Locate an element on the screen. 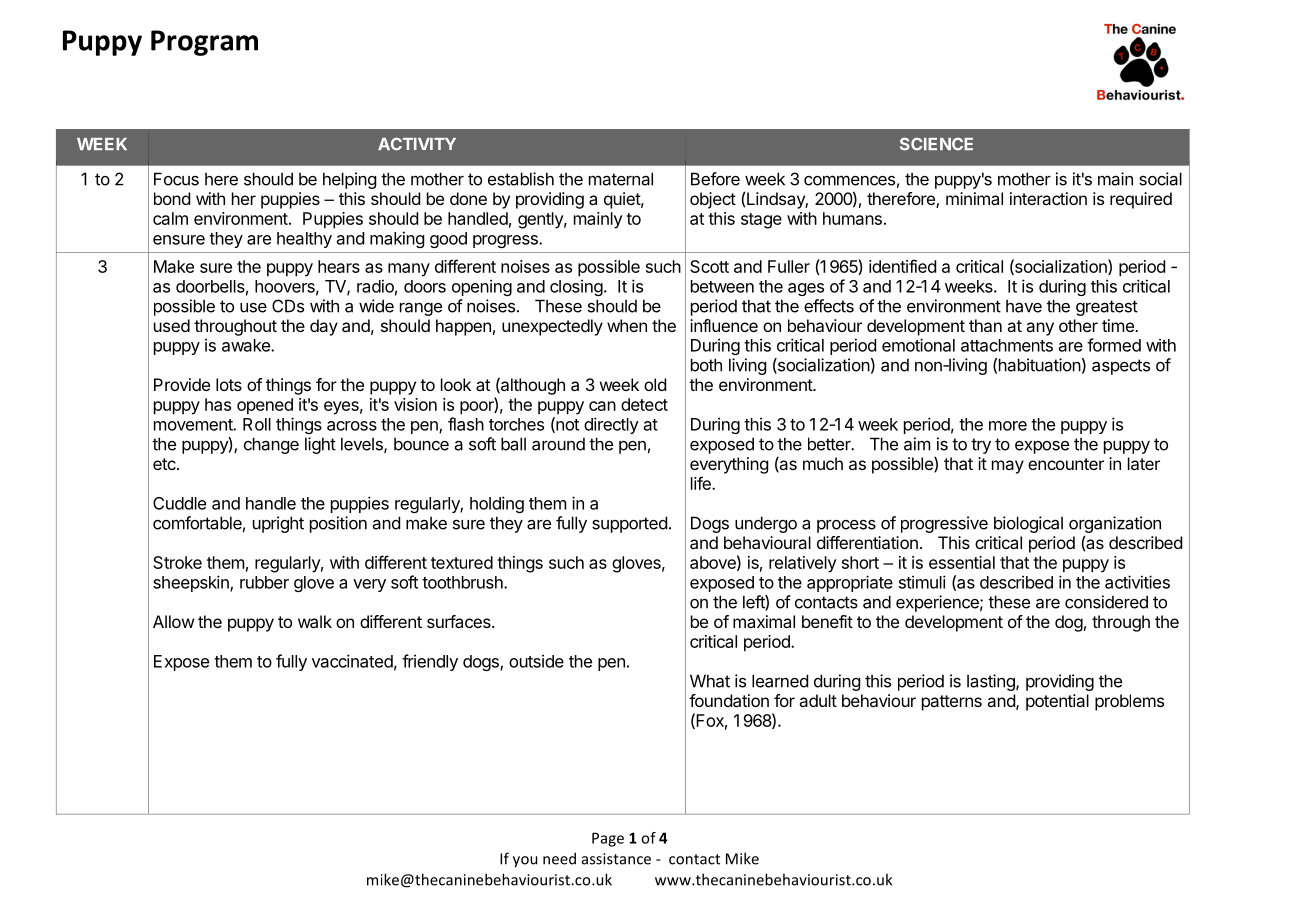 The height and width of the screenshot is (924, 1308). you is located at coordinates (525, 862).
